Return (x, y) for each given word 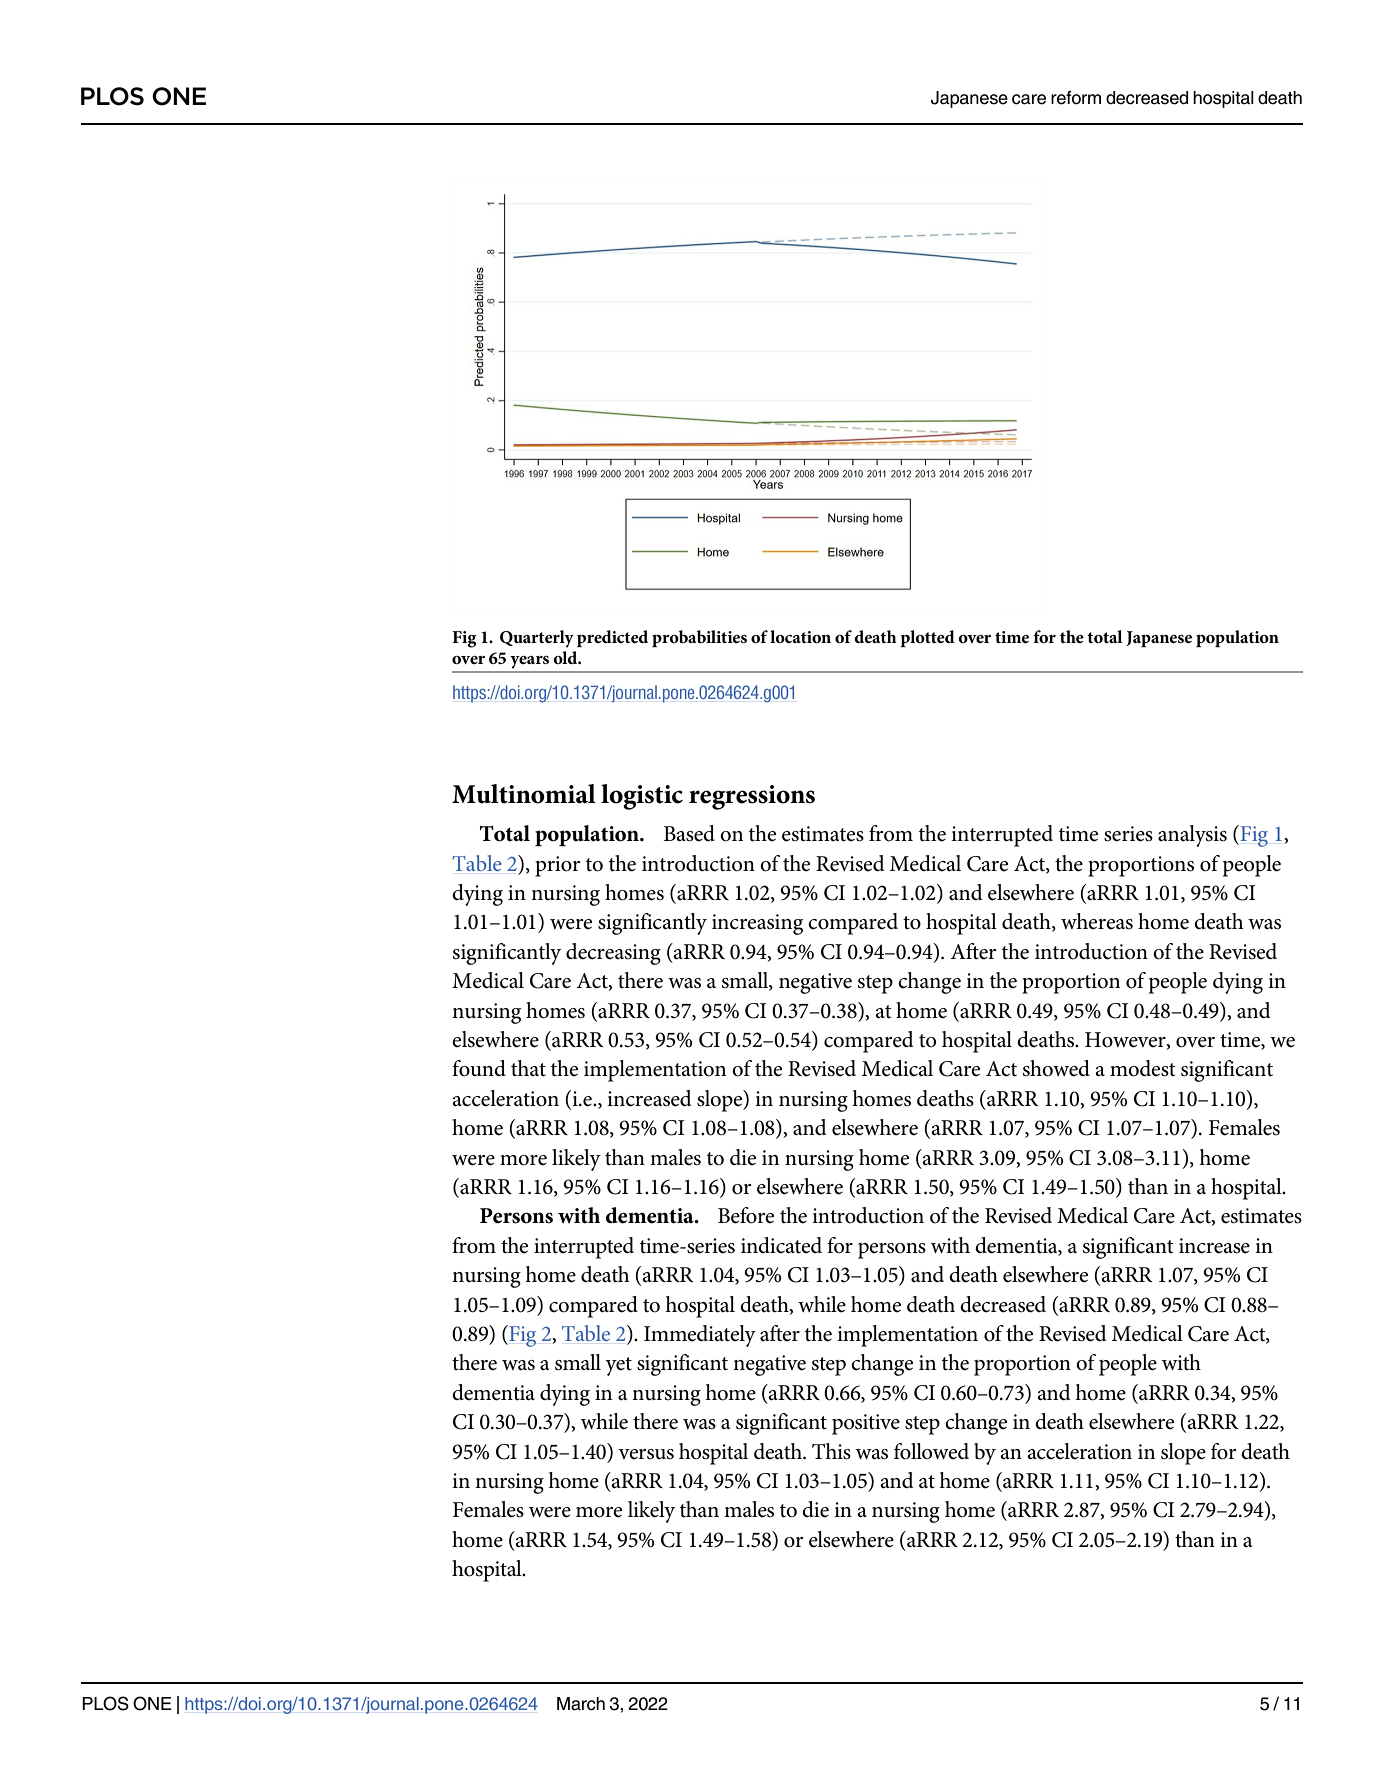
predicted (612, 638)
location (800, 636)
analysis (1192, 836)
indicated (781, 1245)
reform (1076, 98)
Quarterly (537, 639)
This (831, 1451)
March (581, 1704)
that (528, 1068)
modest (1143, 1068)
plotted (927, 638)
